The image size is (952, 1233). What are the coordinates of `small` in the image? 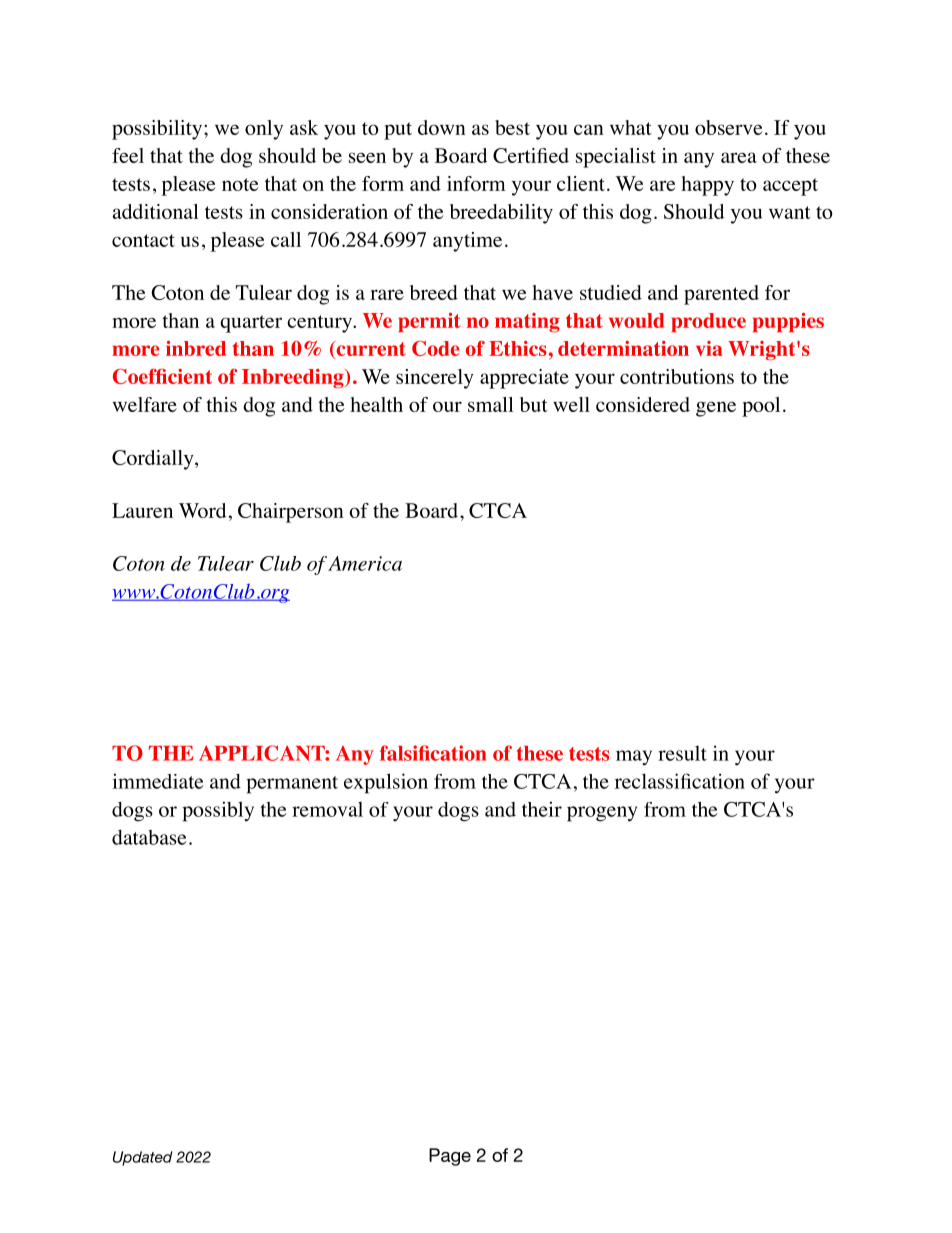 It's located at (491, 404).
